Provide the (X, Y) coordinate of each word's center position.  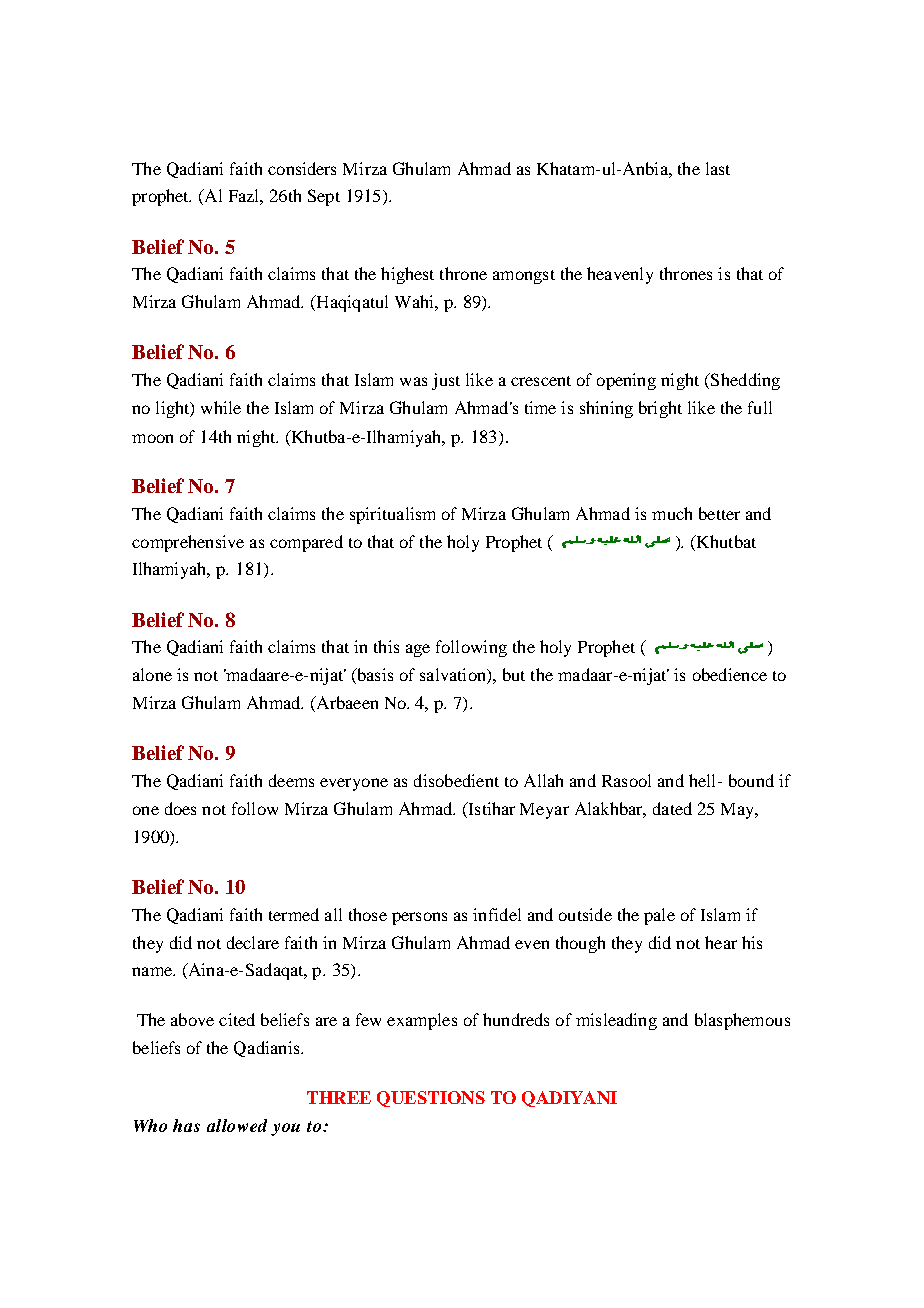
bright (660, 409)
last (718, 168)
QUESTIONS (431, 1099)
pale (659, 916)
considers (302, 168)
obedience (730, 674)
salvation (454, 676)
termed (294, 914)
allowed (237, 1125)
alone (152, 674)
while (221, 407)
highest (407, 275)
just (446, 381)
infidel (497, 914)
